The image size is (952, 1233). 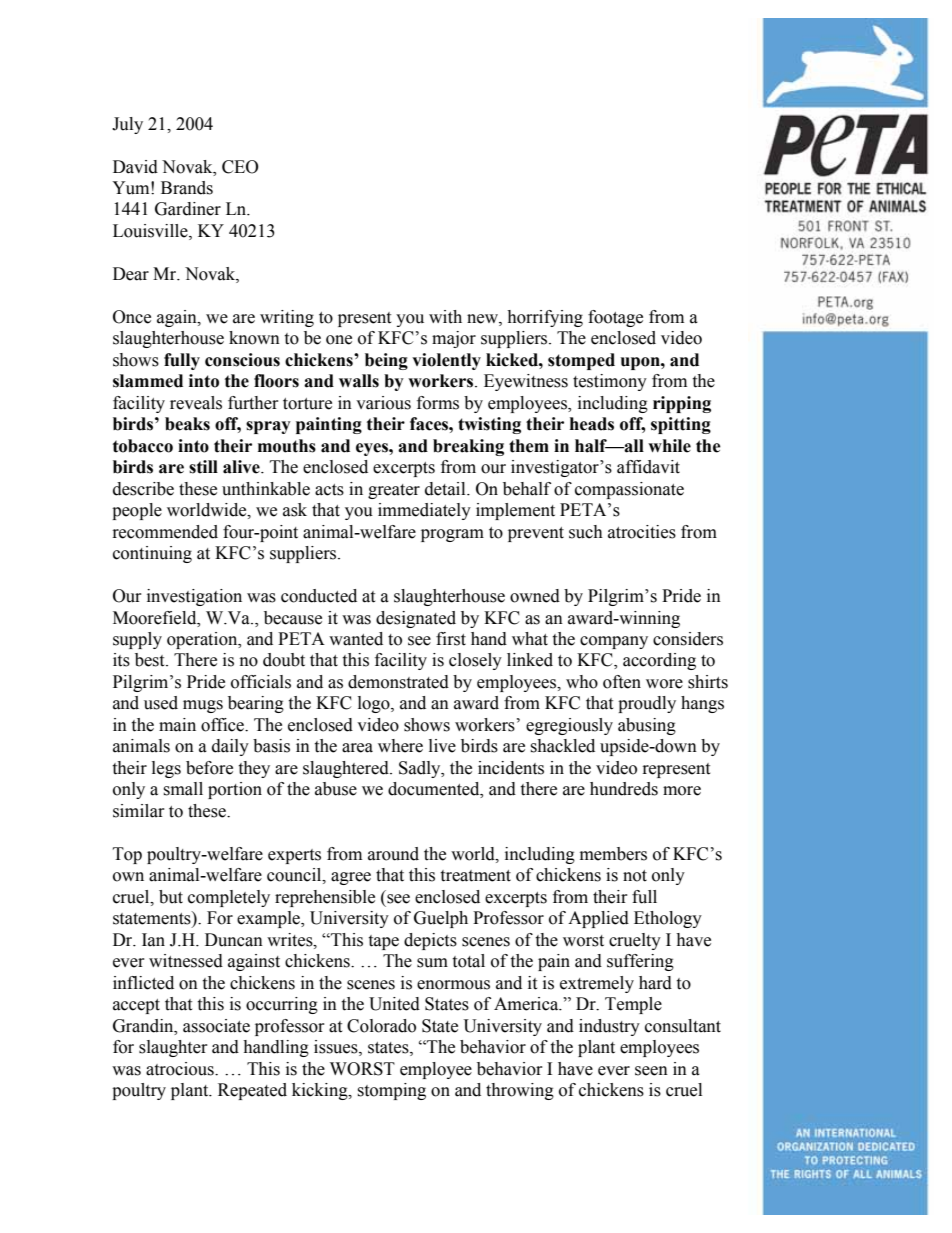 I want to click on atrocious, so click(x=181, y=1069).
